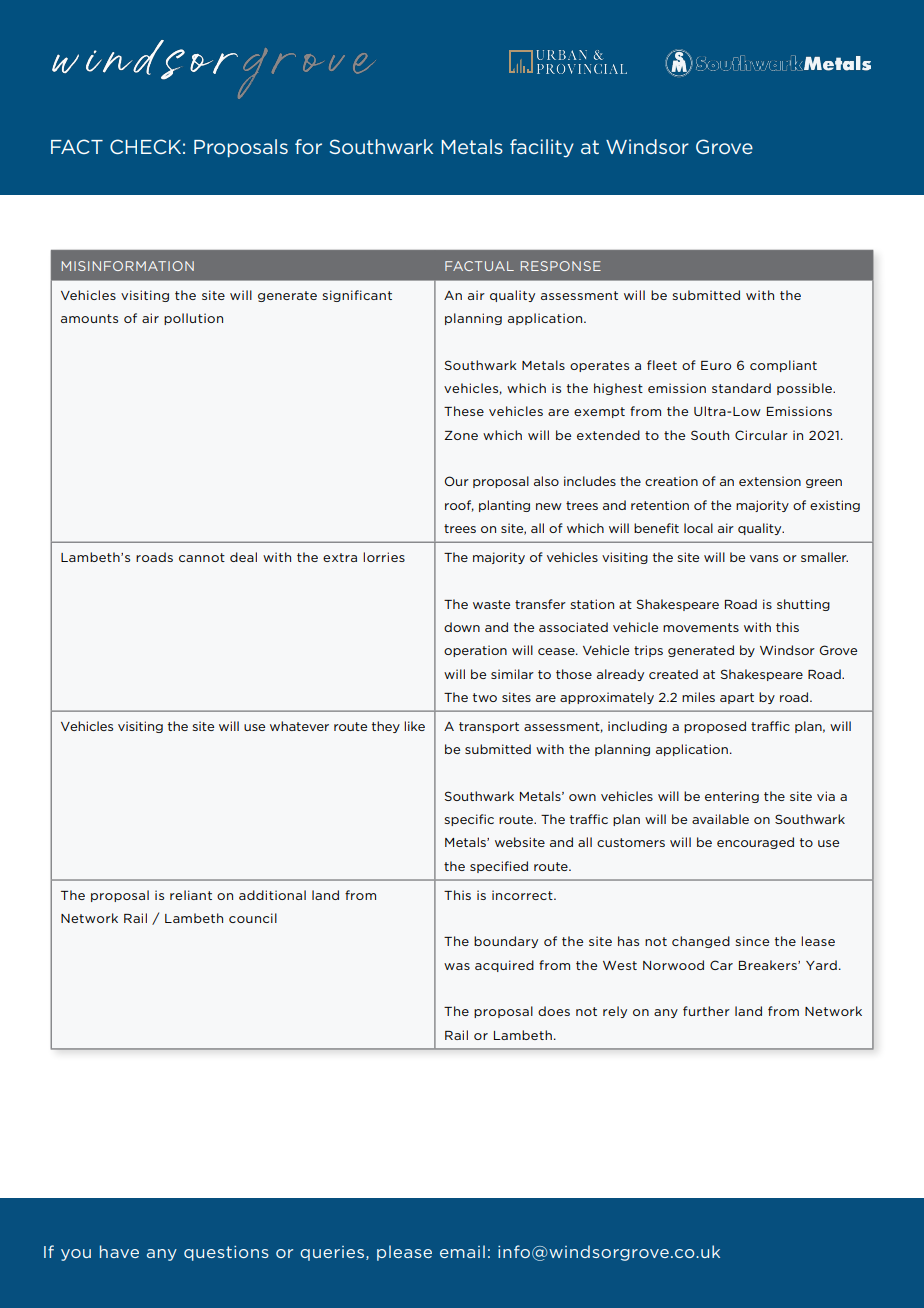 This page has height=1308, width=924. Describe the element at coordinates (499, 867) in the page. I see `specified` at that location.
